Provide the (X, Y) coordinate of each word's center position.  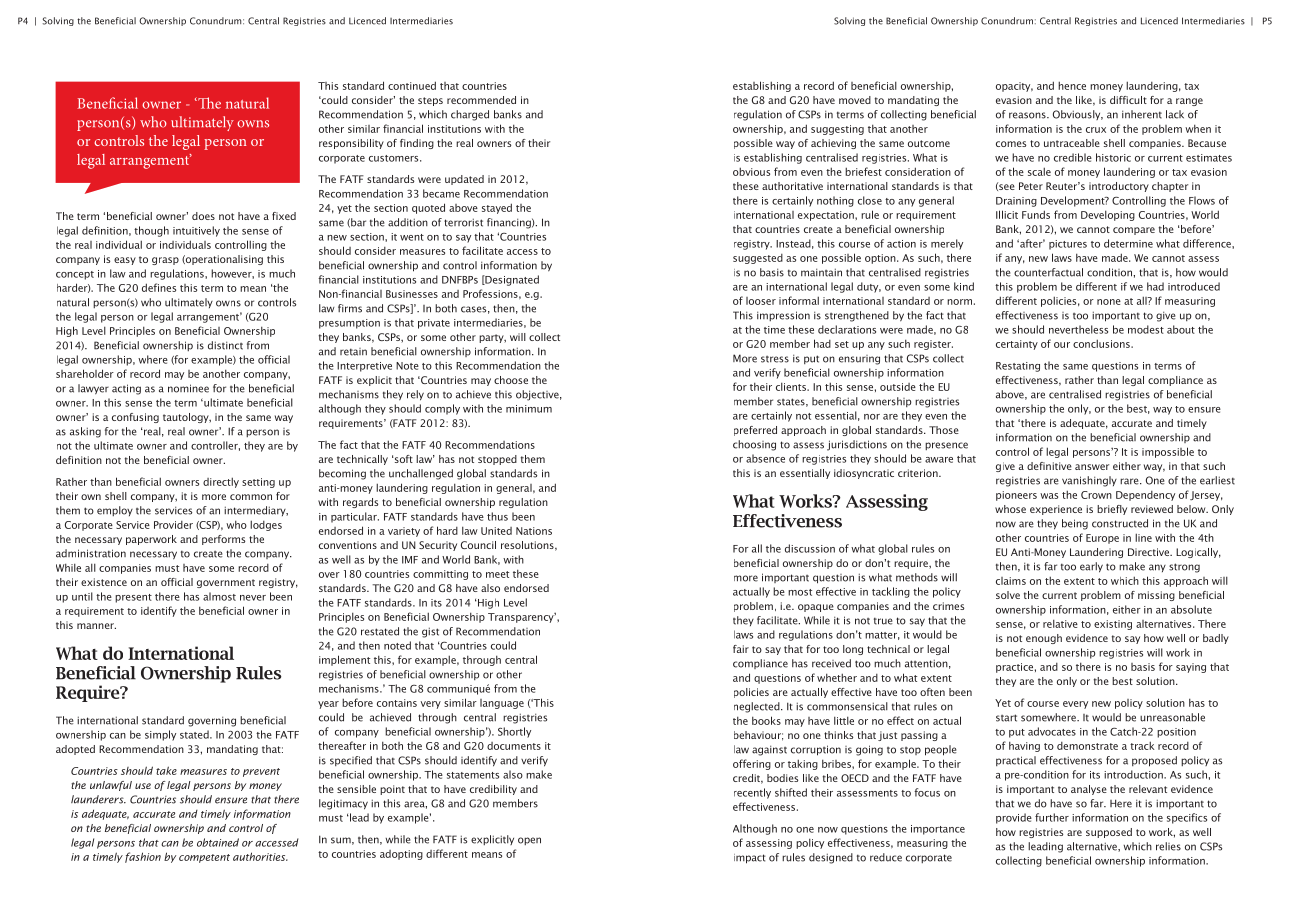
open (529, 841)
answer (1092, 467)
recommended (481, 100)
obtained (218, 842)
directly (221, 482)
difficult (1128, 100)
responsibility (351, 144)
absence (765, 458)
